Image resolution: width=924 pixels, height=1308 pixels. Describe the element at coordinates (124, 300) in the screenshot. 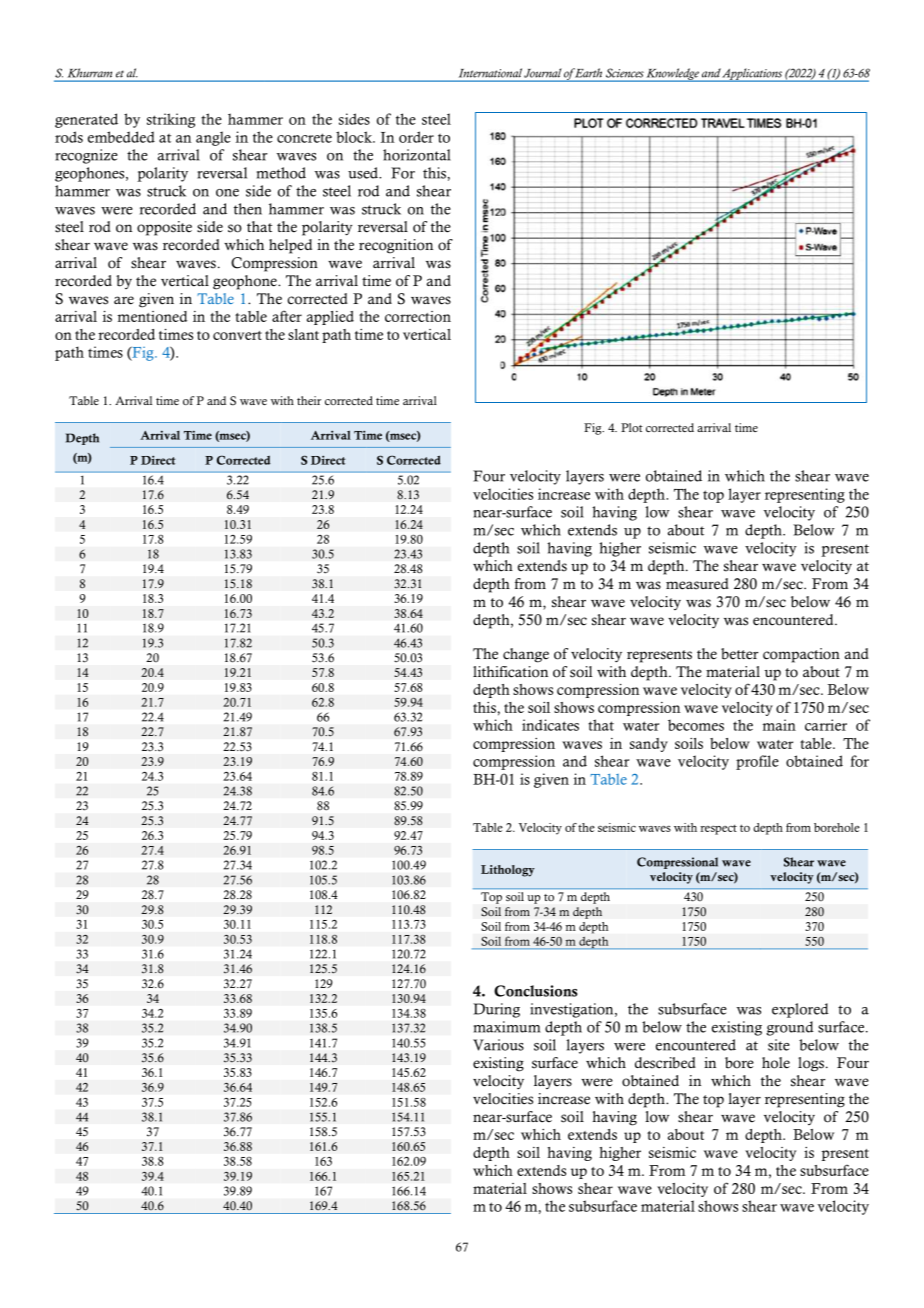

I see `are` at that location.
